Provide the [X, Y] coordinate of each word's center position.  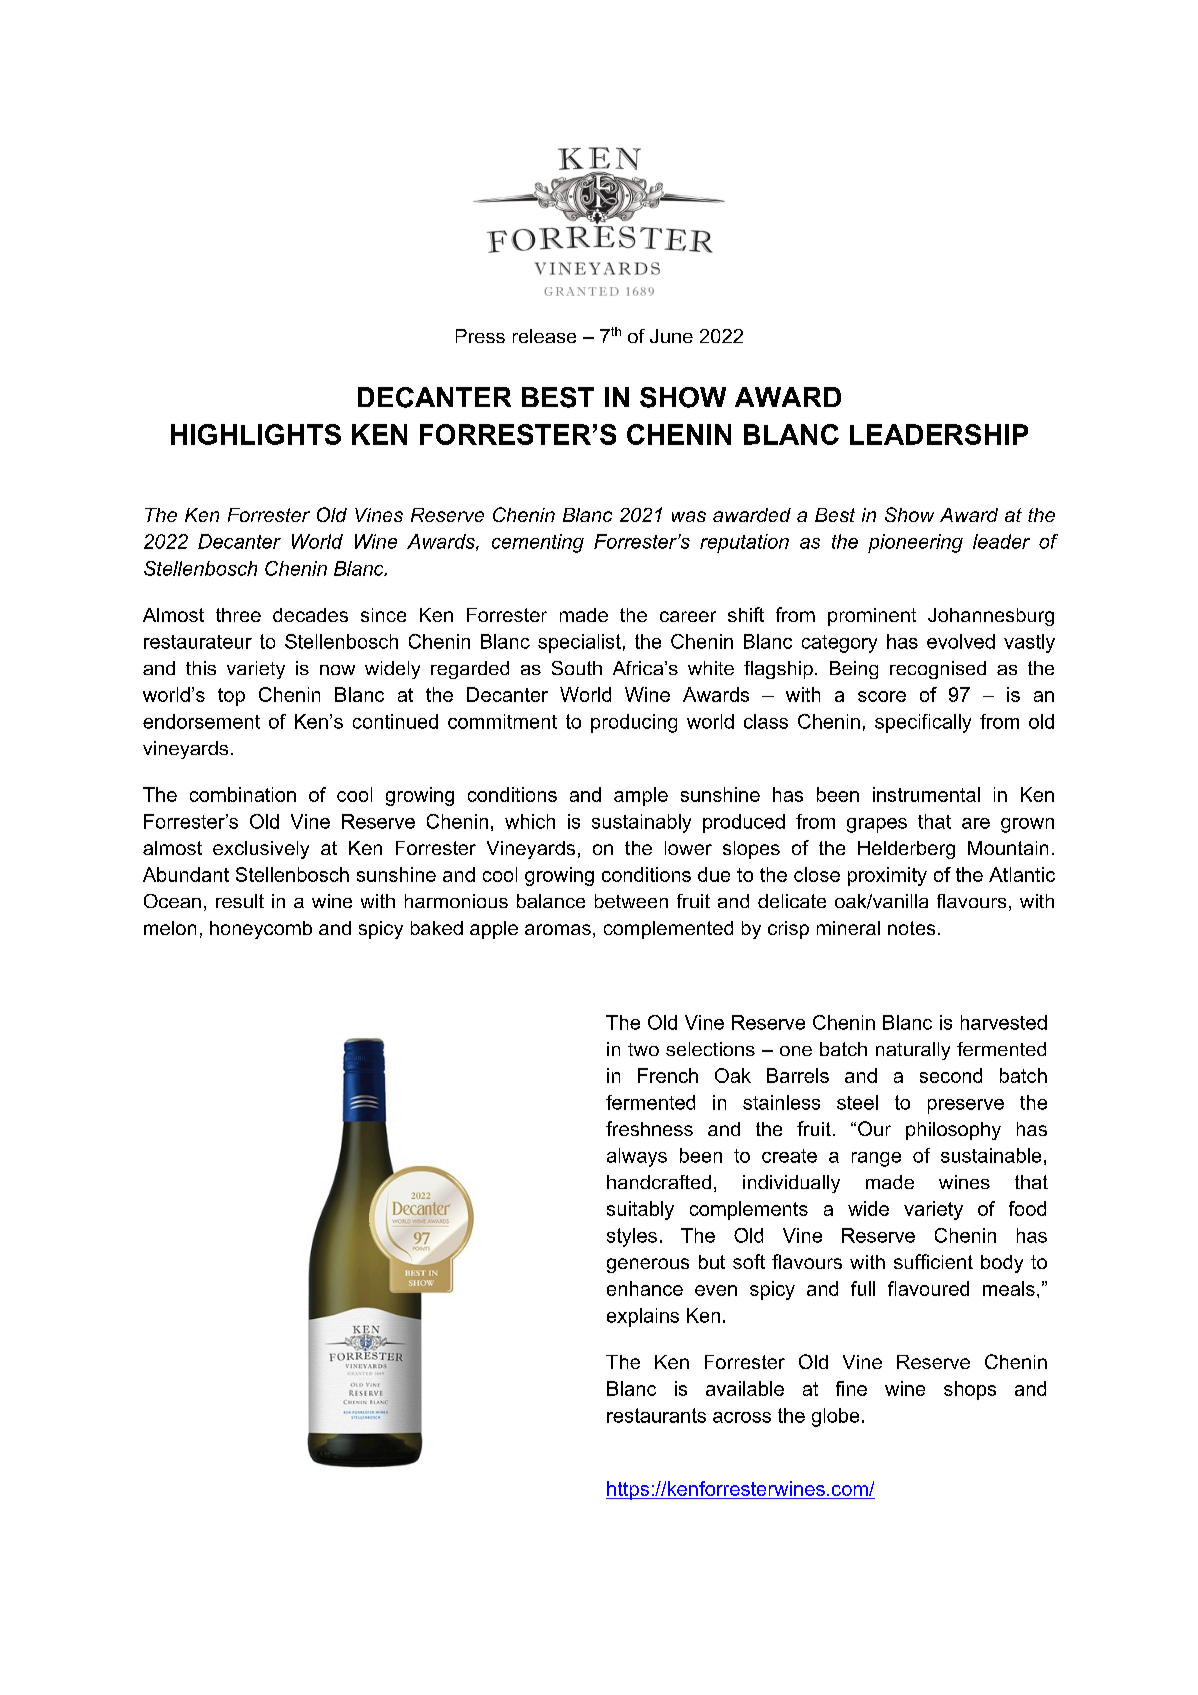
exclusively [261, 850]
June [671, 336]
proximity [887, 876]
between [631, 901]
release [544, 336]
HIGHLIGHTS [256, 434]
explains [643, 1317]
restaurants [656, 1415]
